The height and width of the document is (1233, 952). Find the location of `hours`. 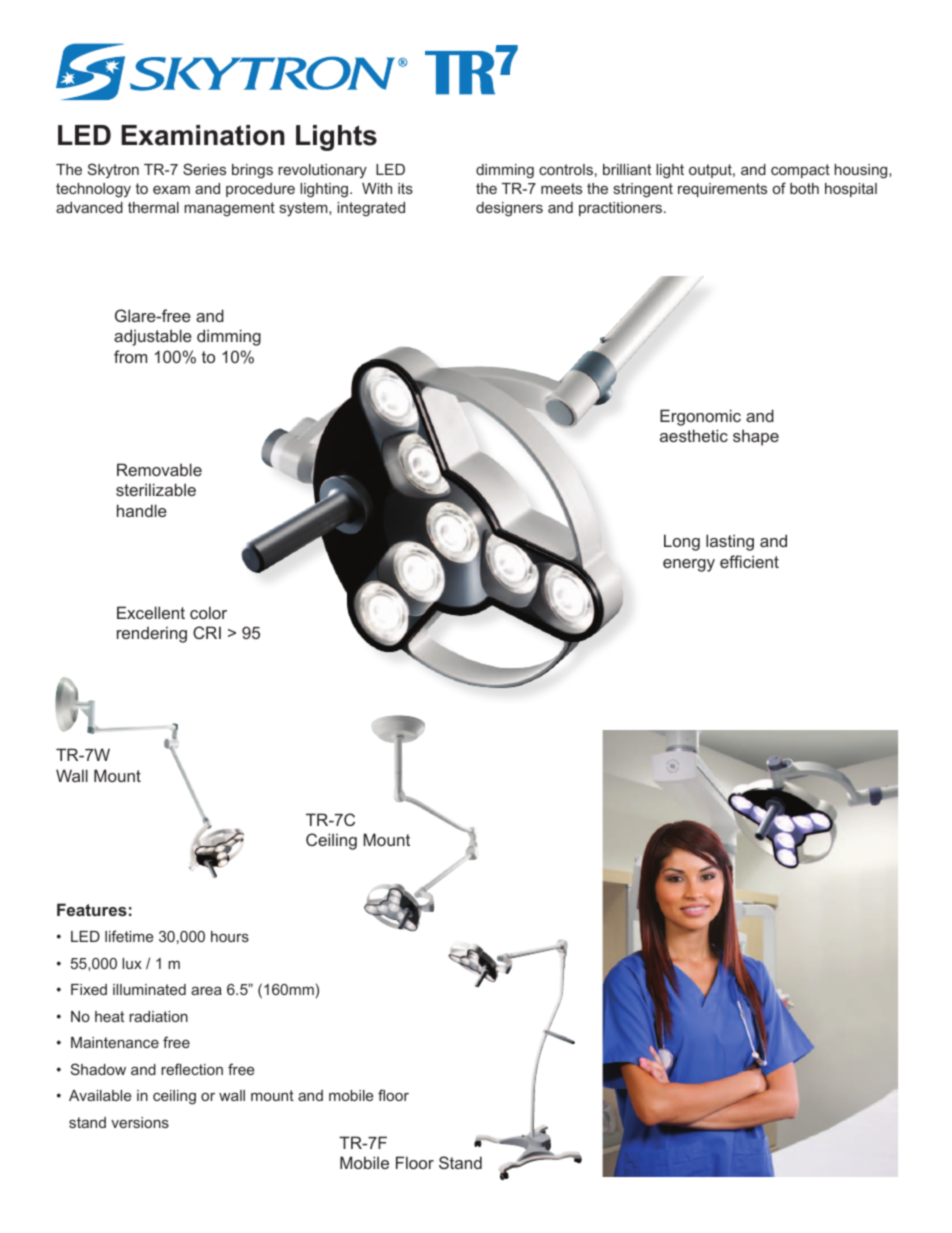

hours is located at coordinates (230, 936).
